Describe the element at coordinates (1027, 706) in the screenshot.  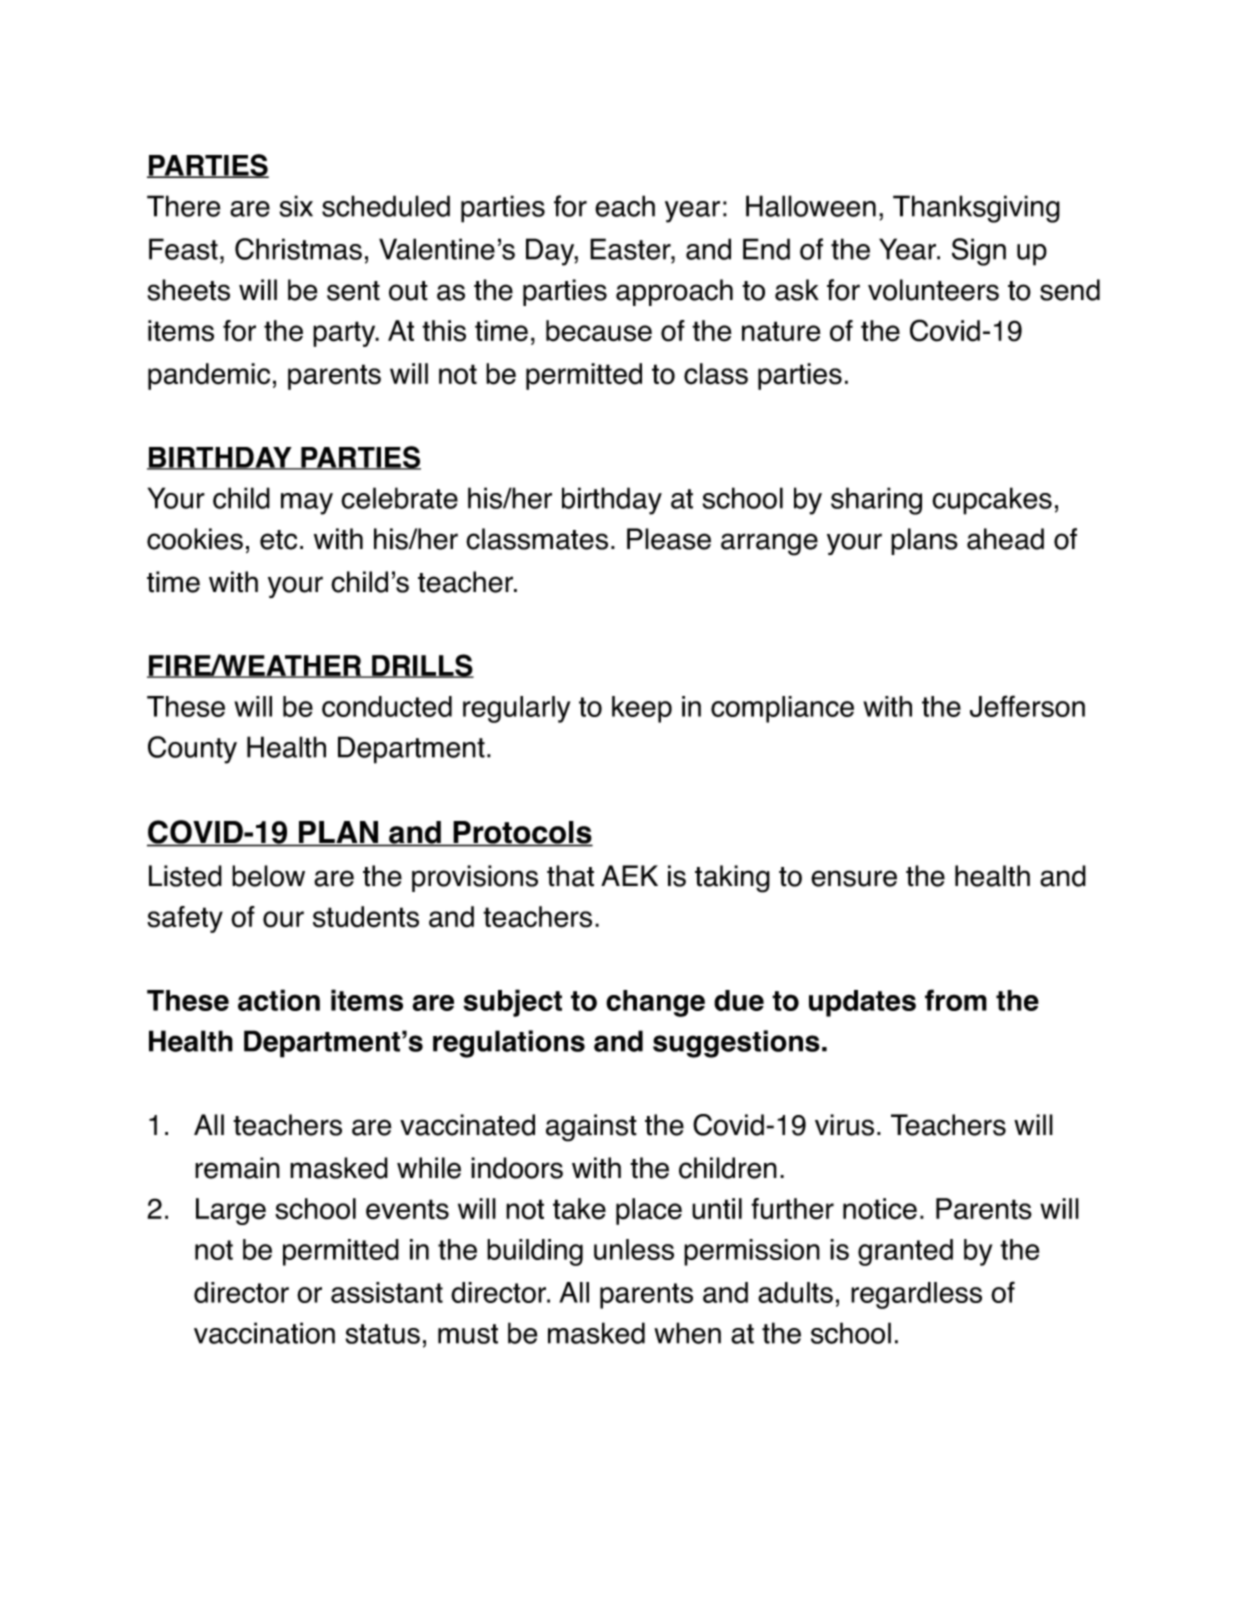
I see `Jefferson` at that location.
